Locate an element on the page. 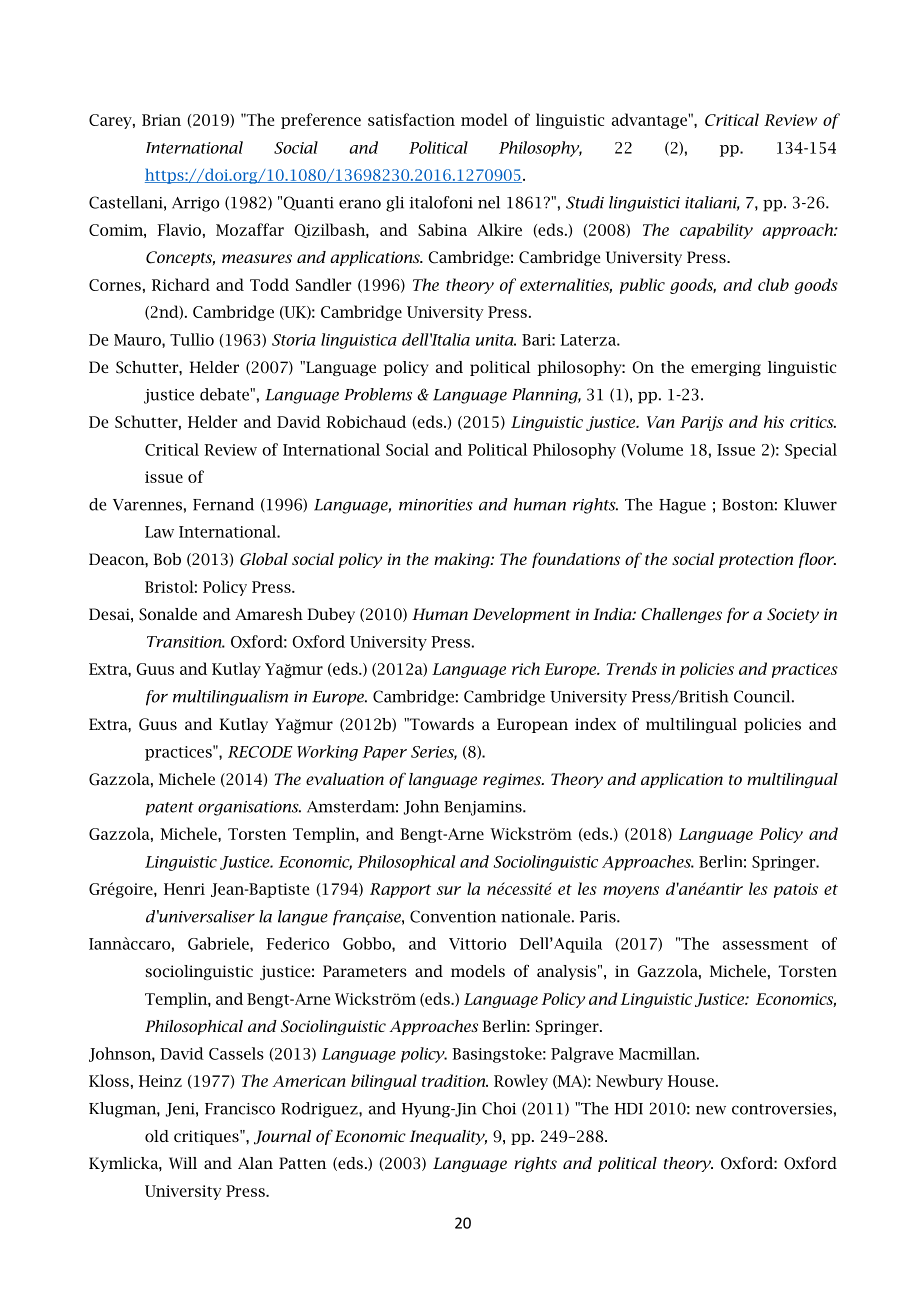  Alan is located at coordinates (255, 1163).
